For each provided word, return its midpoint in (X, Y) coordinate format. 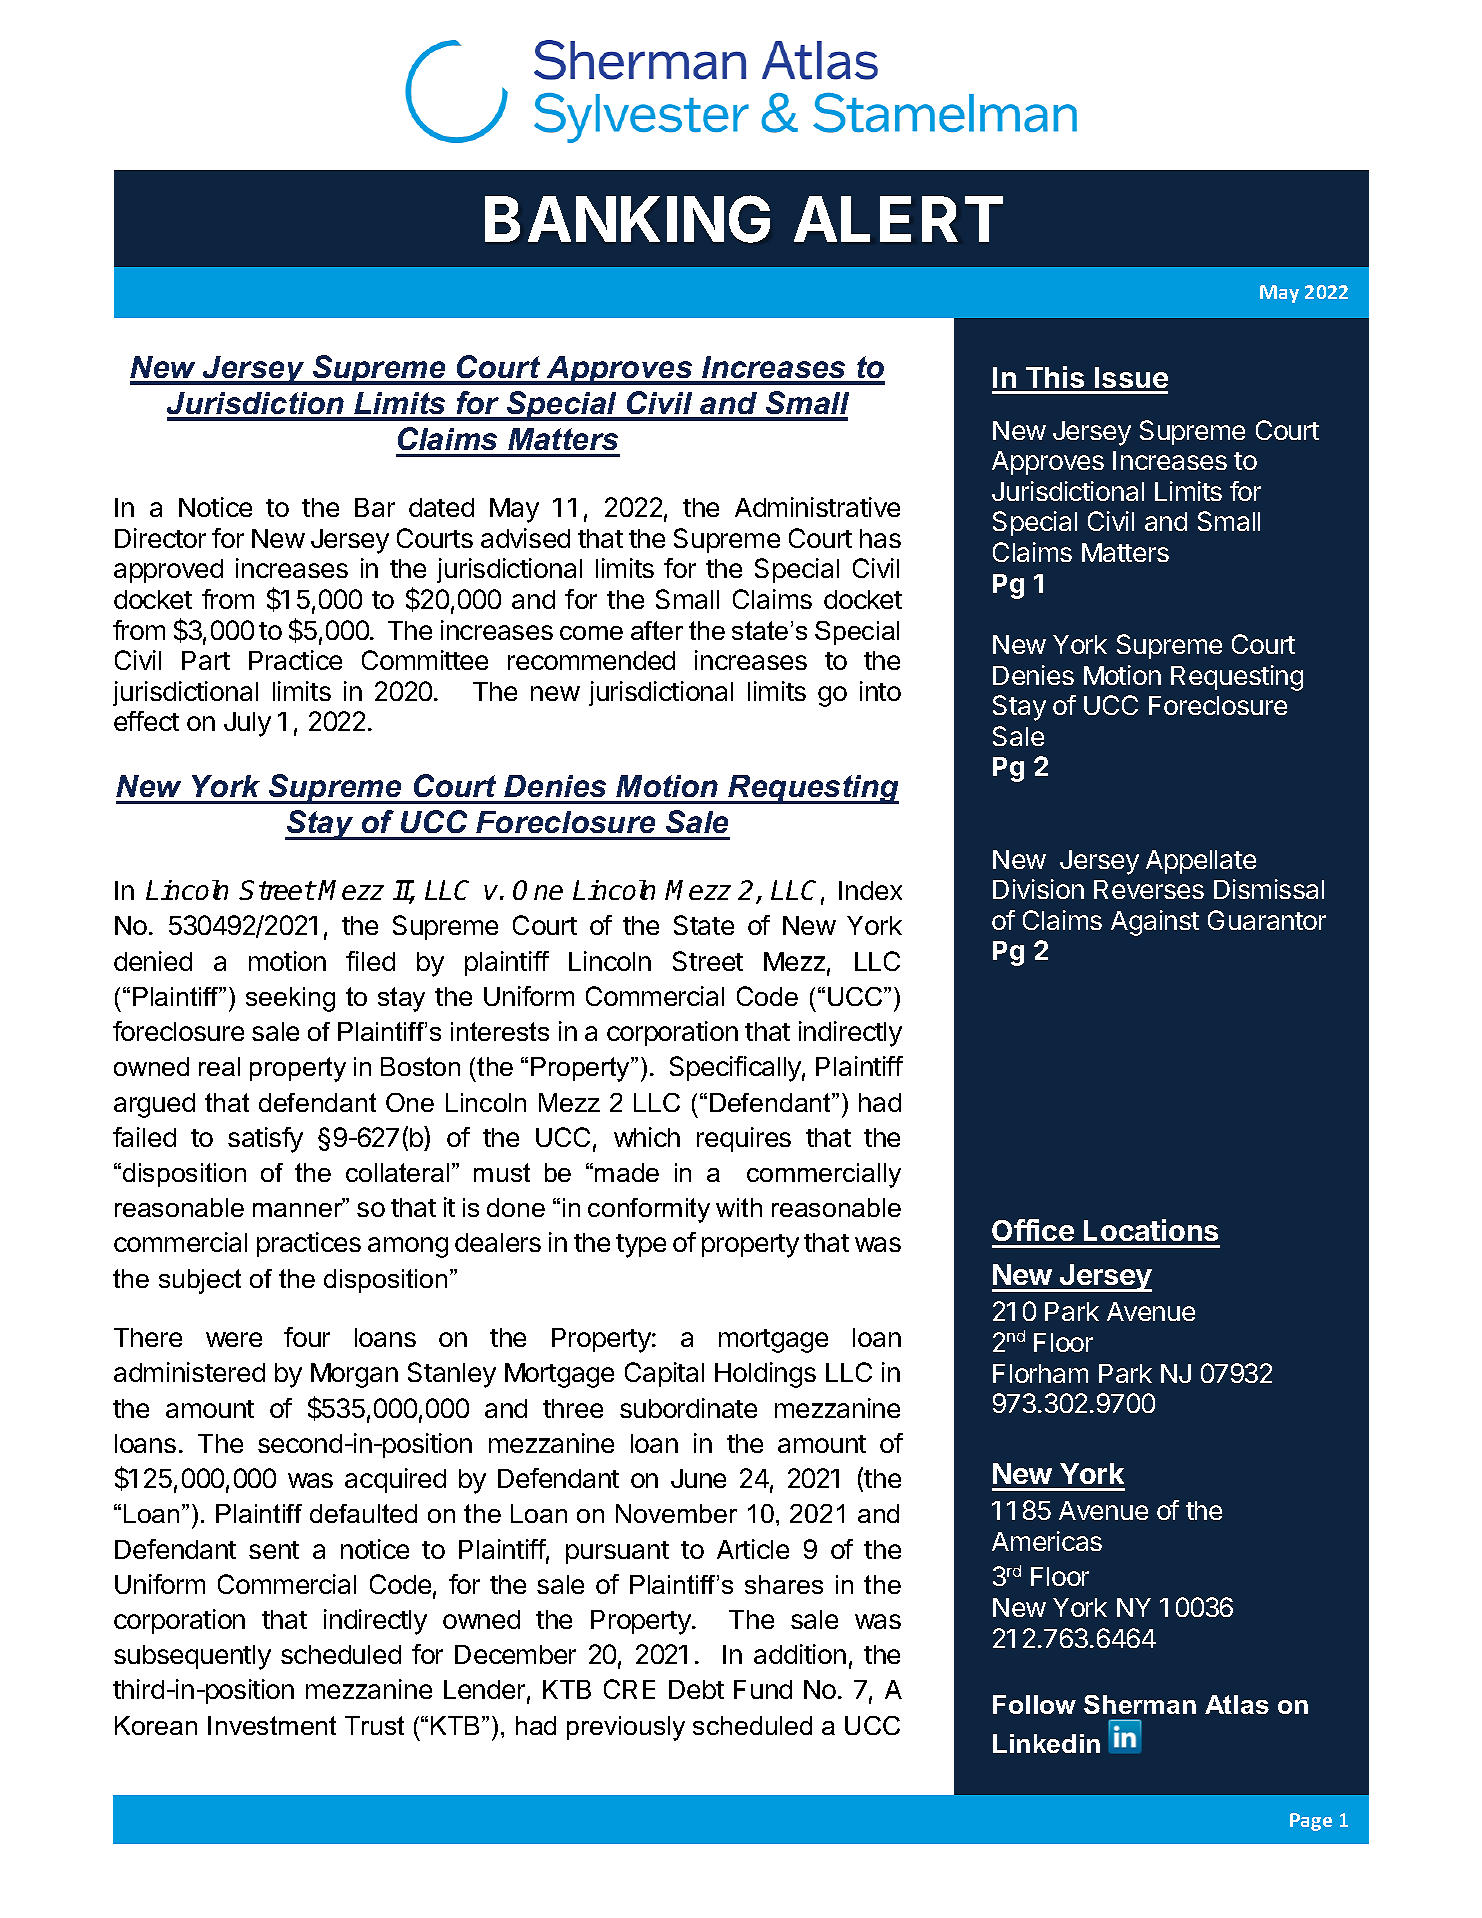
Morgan (354, 1375)
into (880, 691)
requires (744, 1139)
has (880, 538)
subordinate (688, 1408)
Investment (272, 1725)
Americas (1047, 1541)
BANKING (627, 219)
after (657, 630)
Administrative (817, 507)
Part (206, 660)
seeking (290, 999)
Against (1155, 923)
